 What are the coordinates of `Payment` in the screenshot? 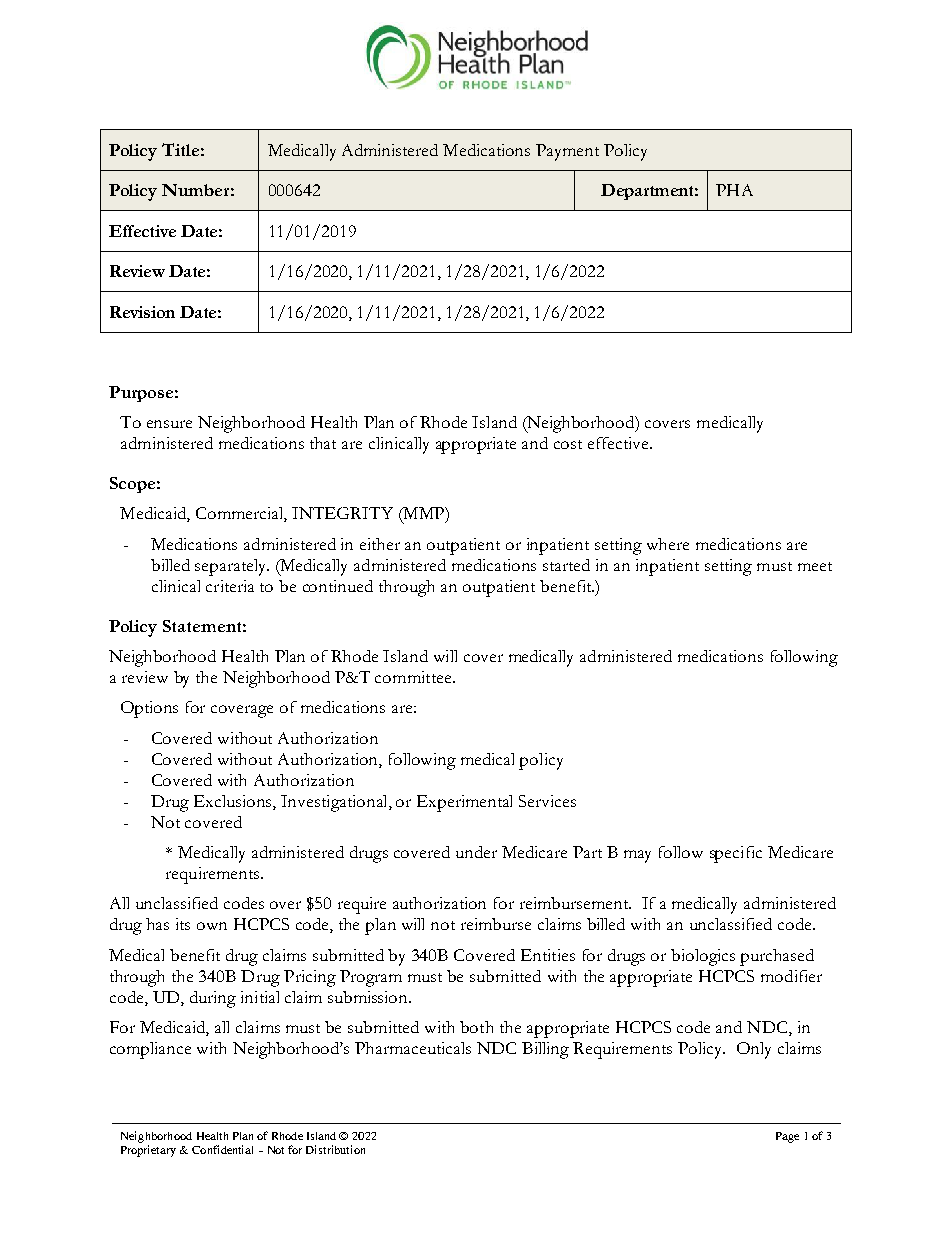 It's located at (567, 152).
